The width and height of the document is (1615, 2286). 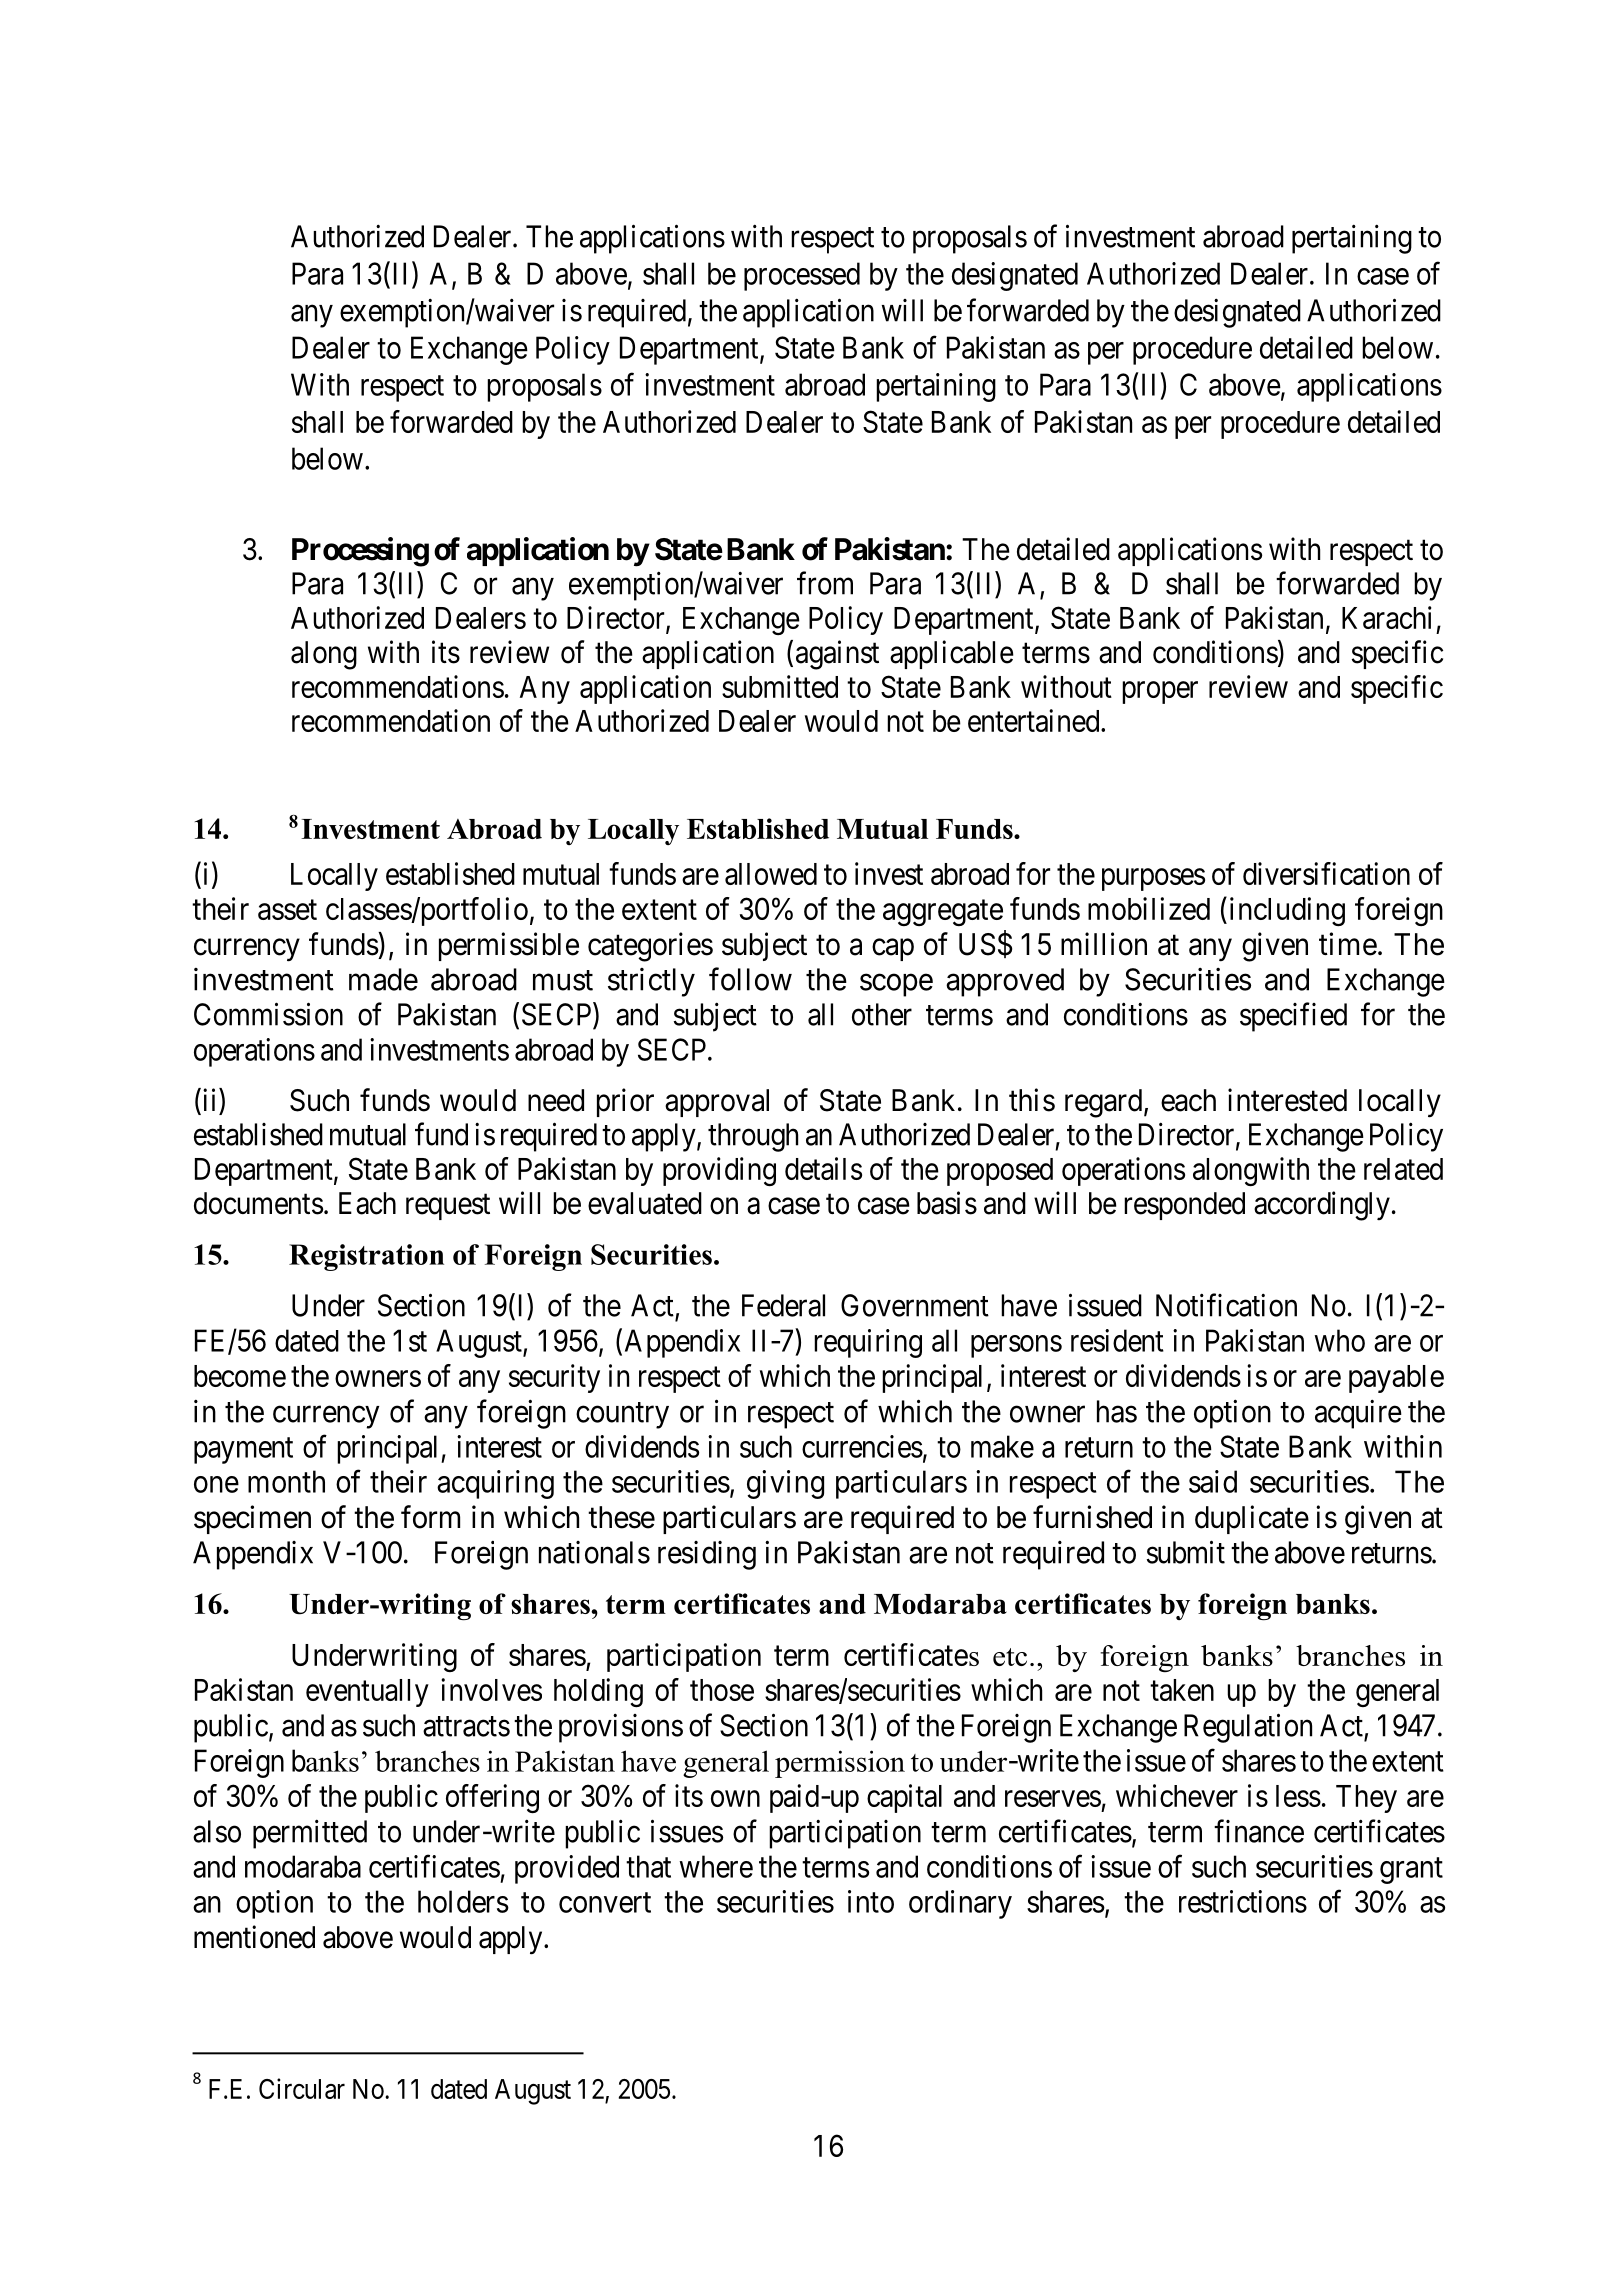 I want to click on duplicate, so click(x=1252, y=1519).
